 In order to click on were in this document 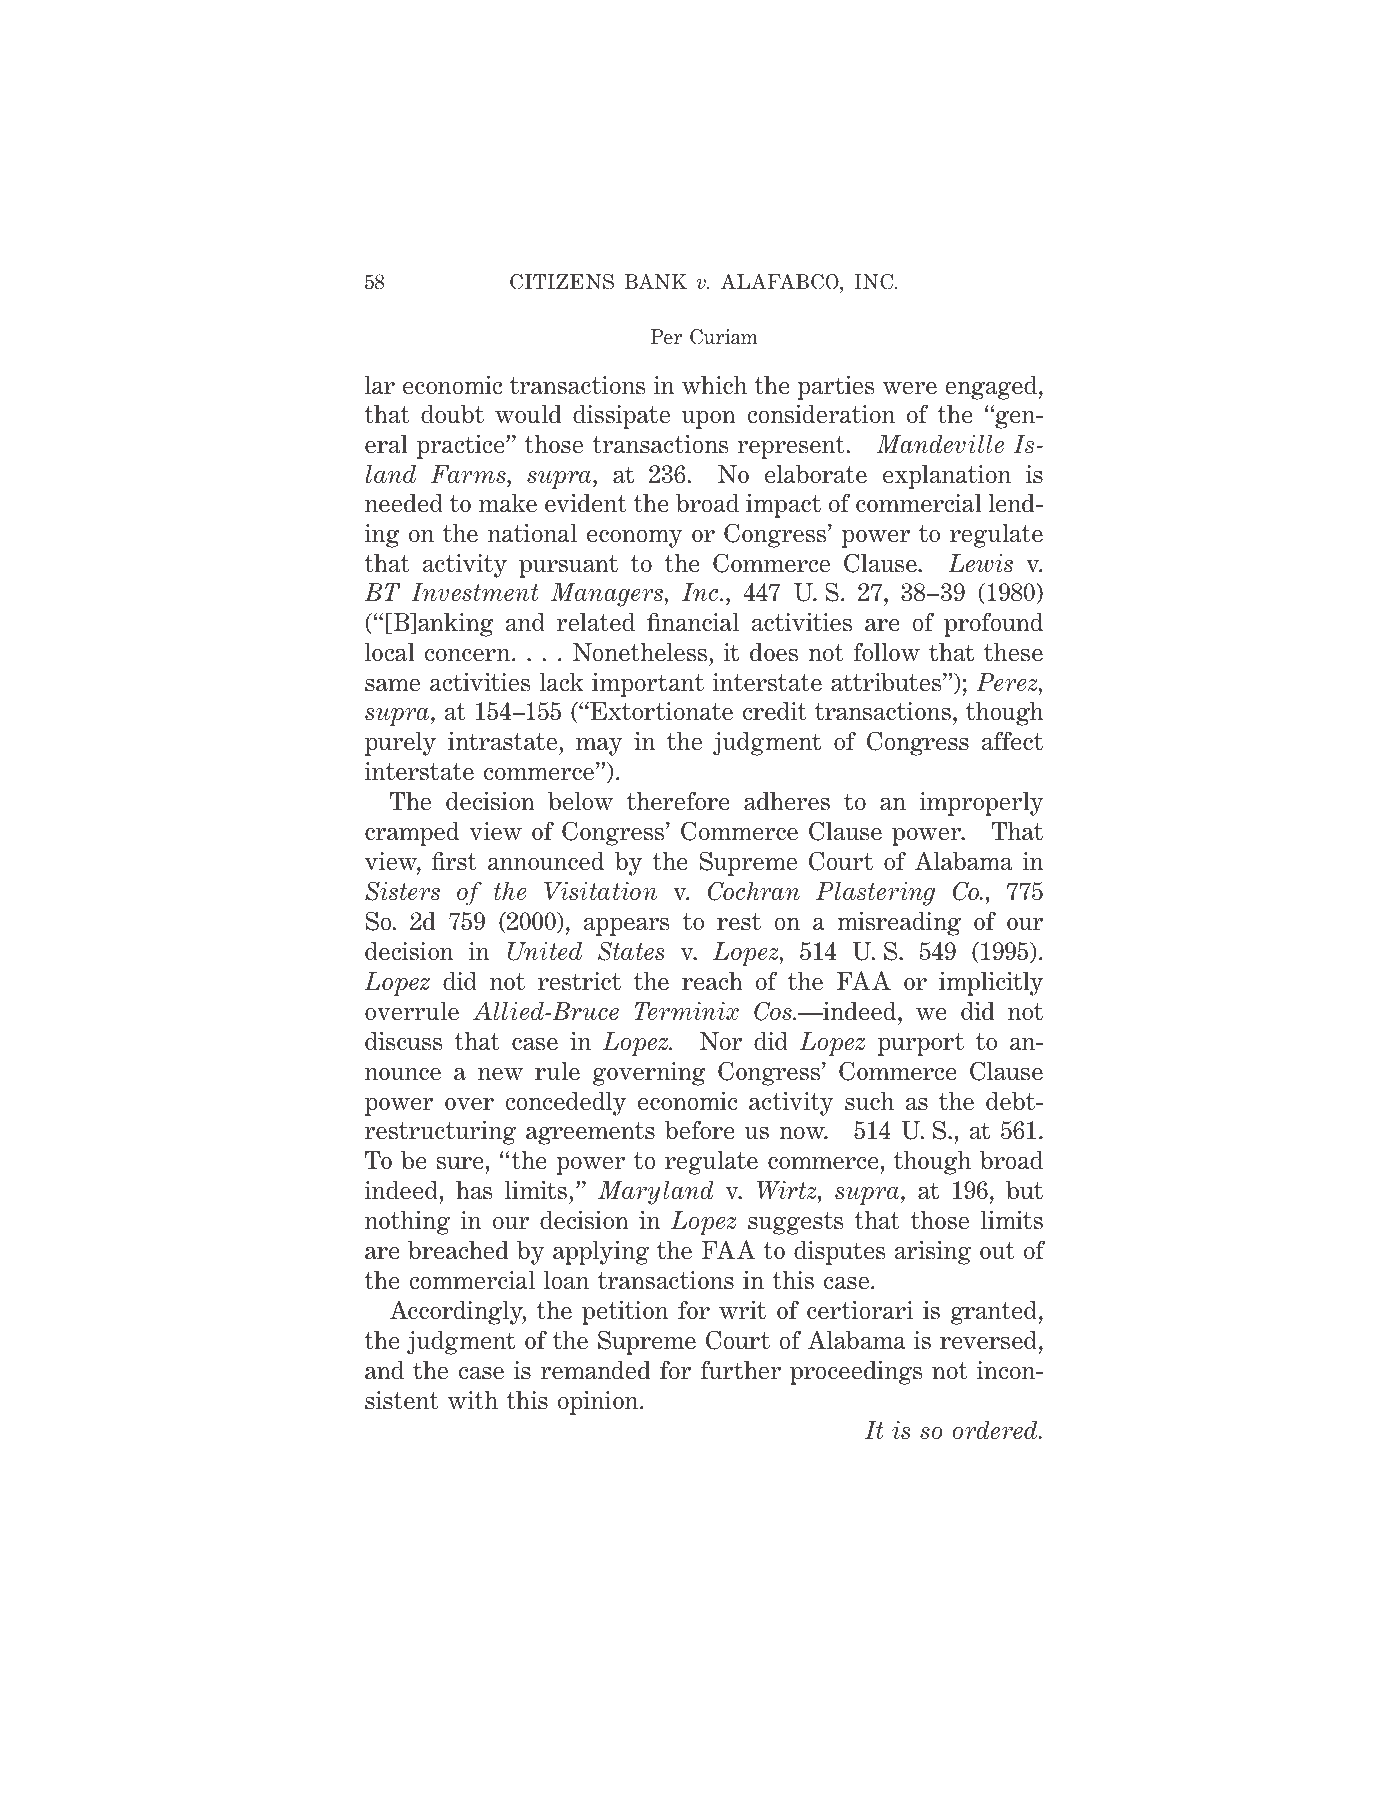, I will do `click(909, 388)`.
